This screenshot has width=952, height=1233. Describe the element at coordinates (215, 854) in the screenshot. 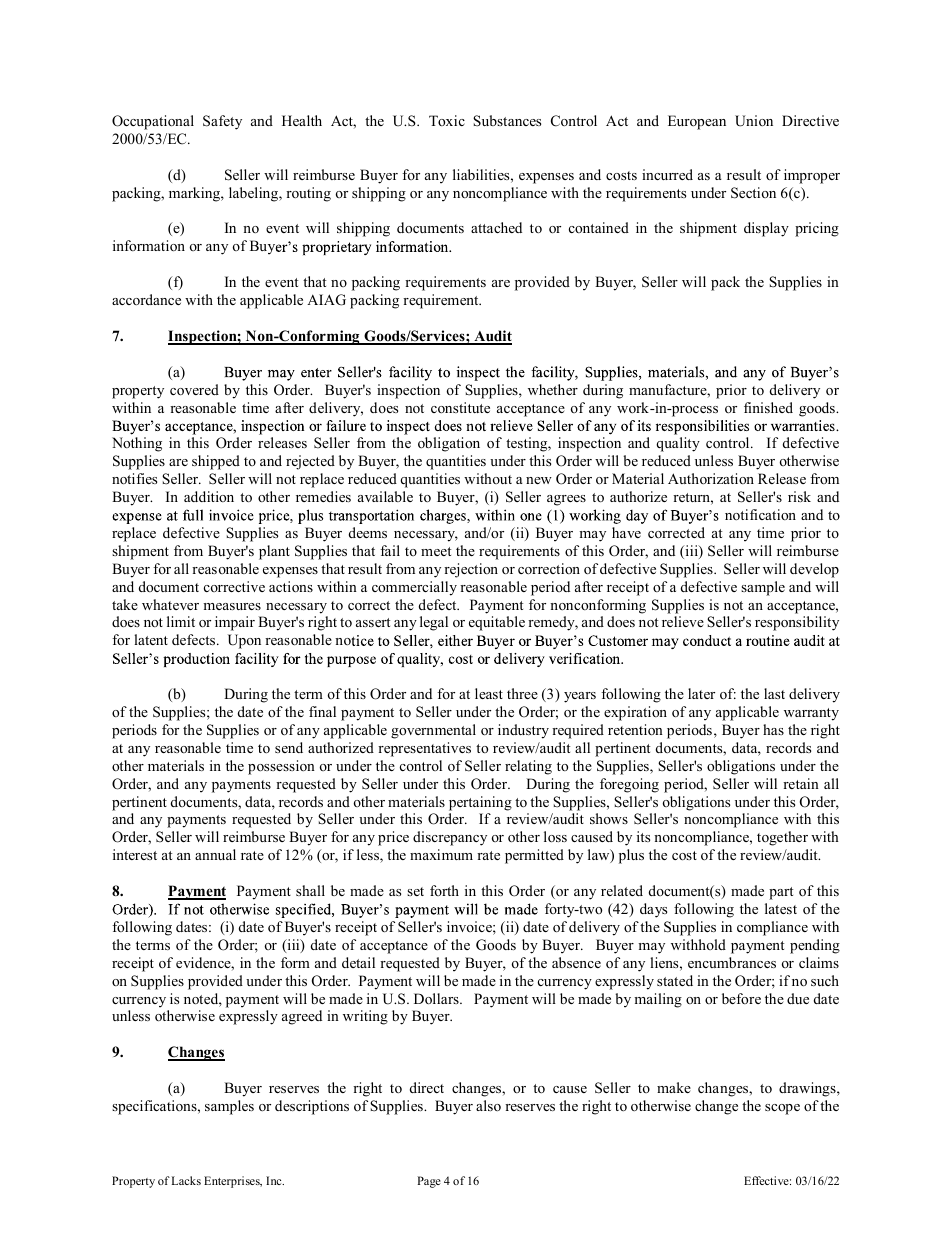

I see `annual` at that location.
